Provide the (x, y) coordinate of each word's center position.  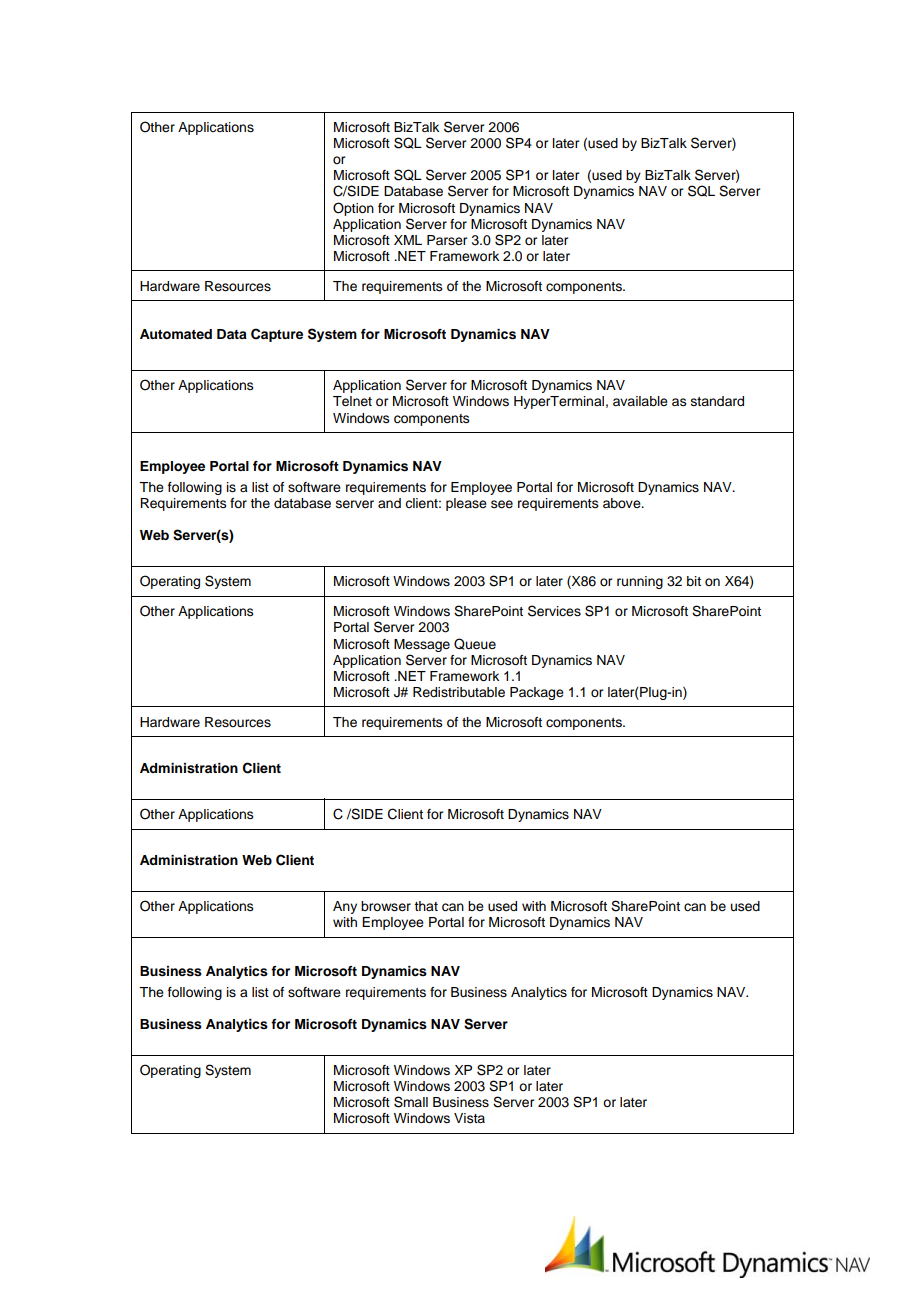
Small (411, 1102)
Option (353, 209)
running (640, 582)
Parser (447, 240)
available (640, 401)
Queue (475, 644)
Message (422, 645)
